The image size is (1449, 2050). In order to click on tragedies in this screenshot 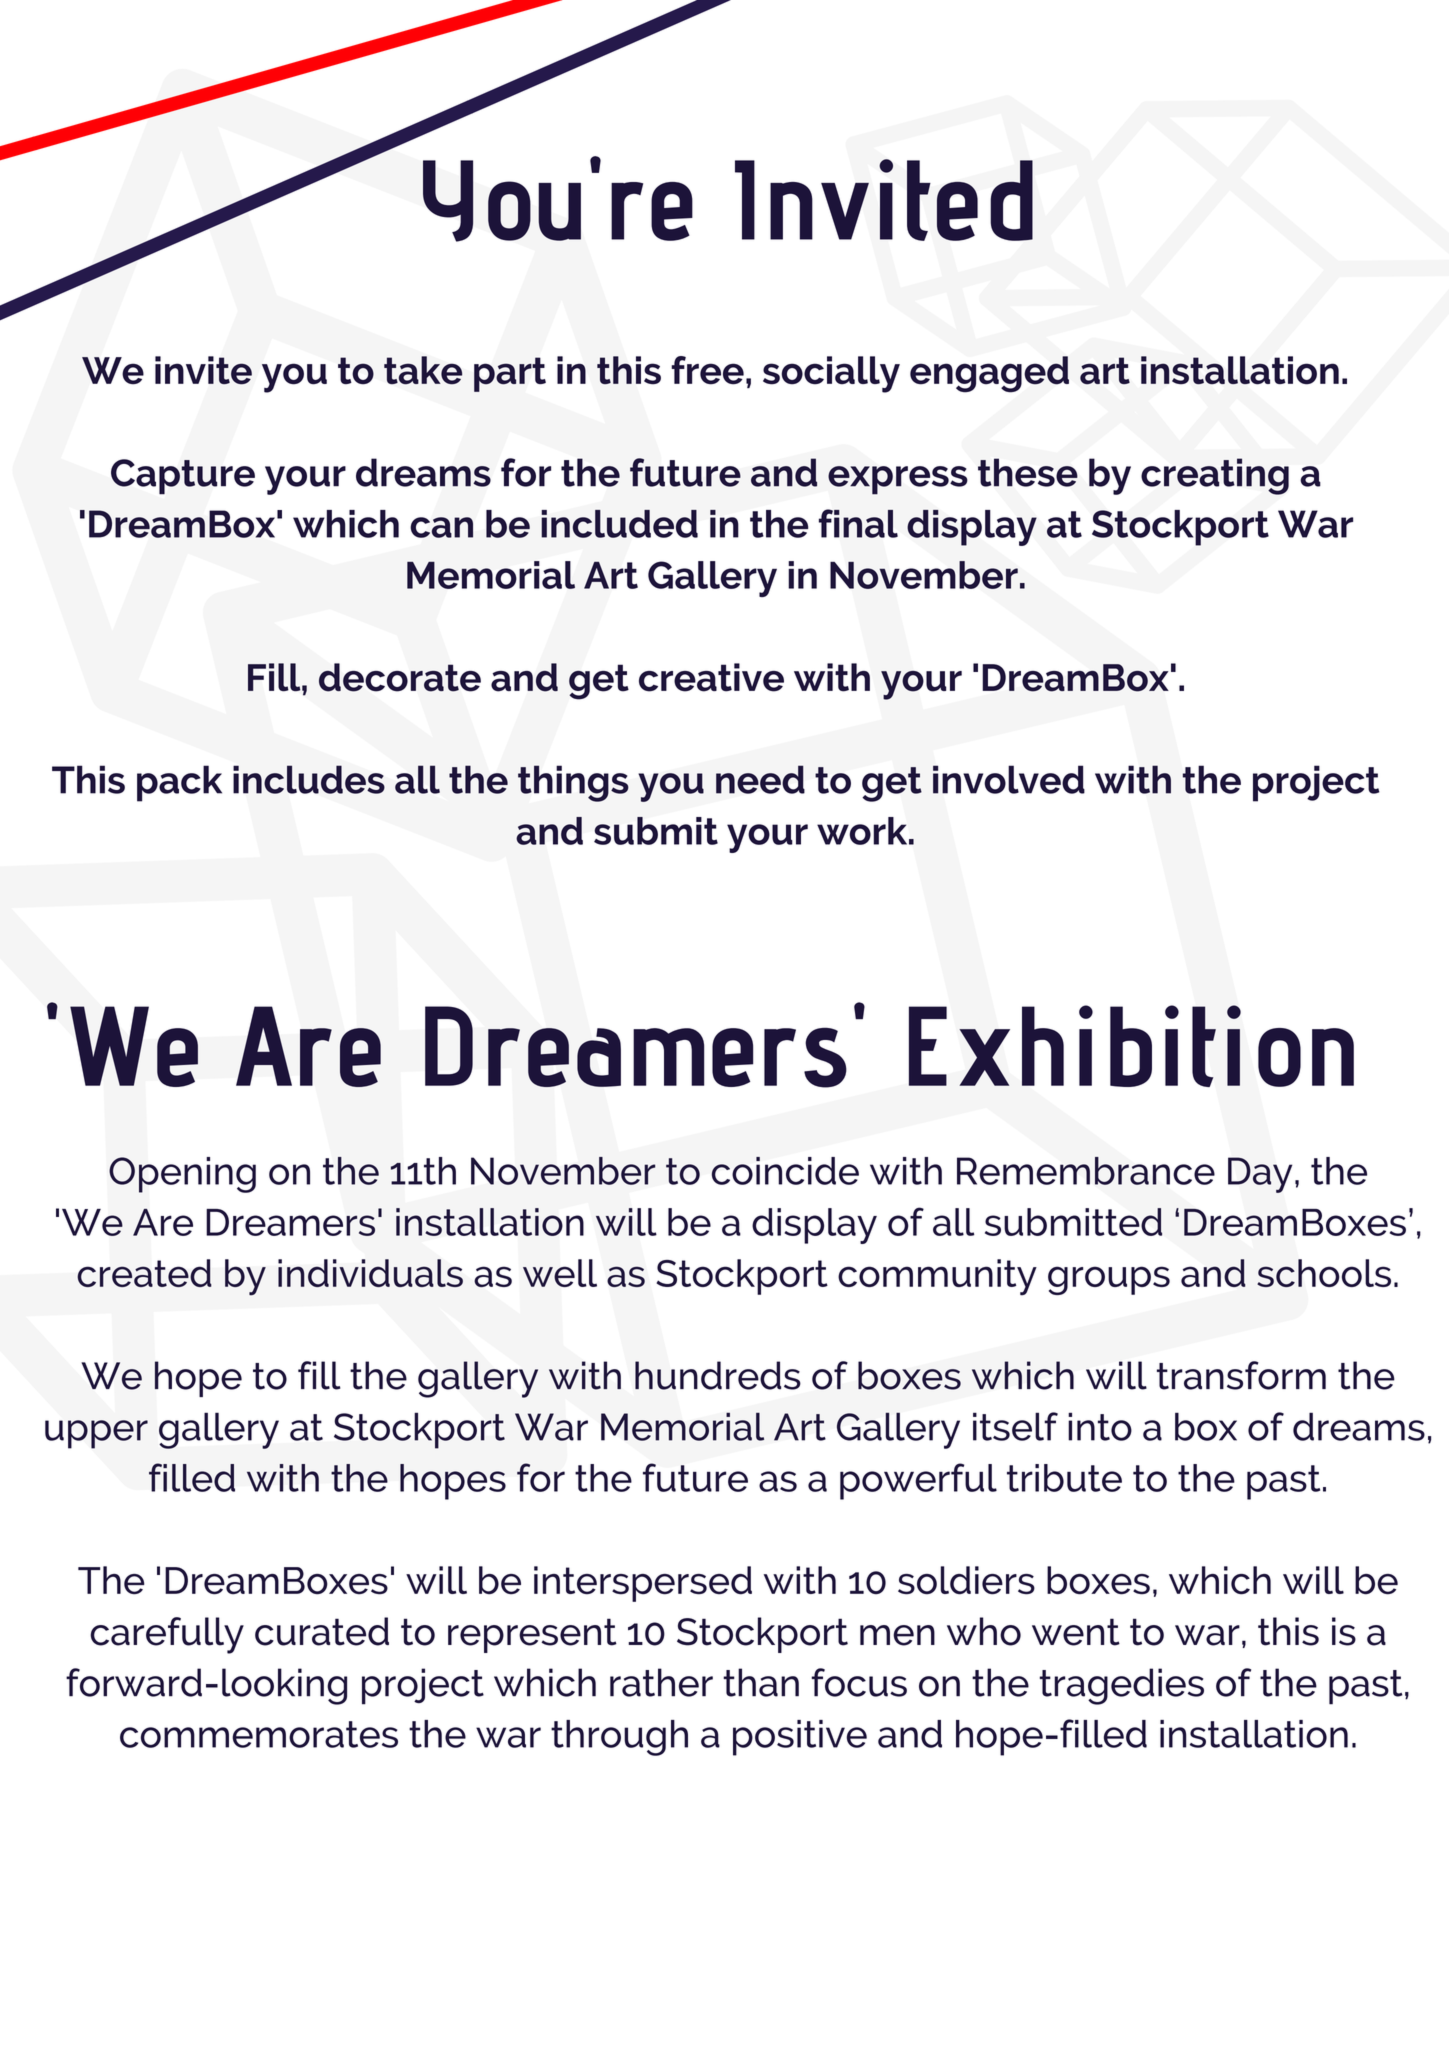, I will do `click(1122, 1686)`.
